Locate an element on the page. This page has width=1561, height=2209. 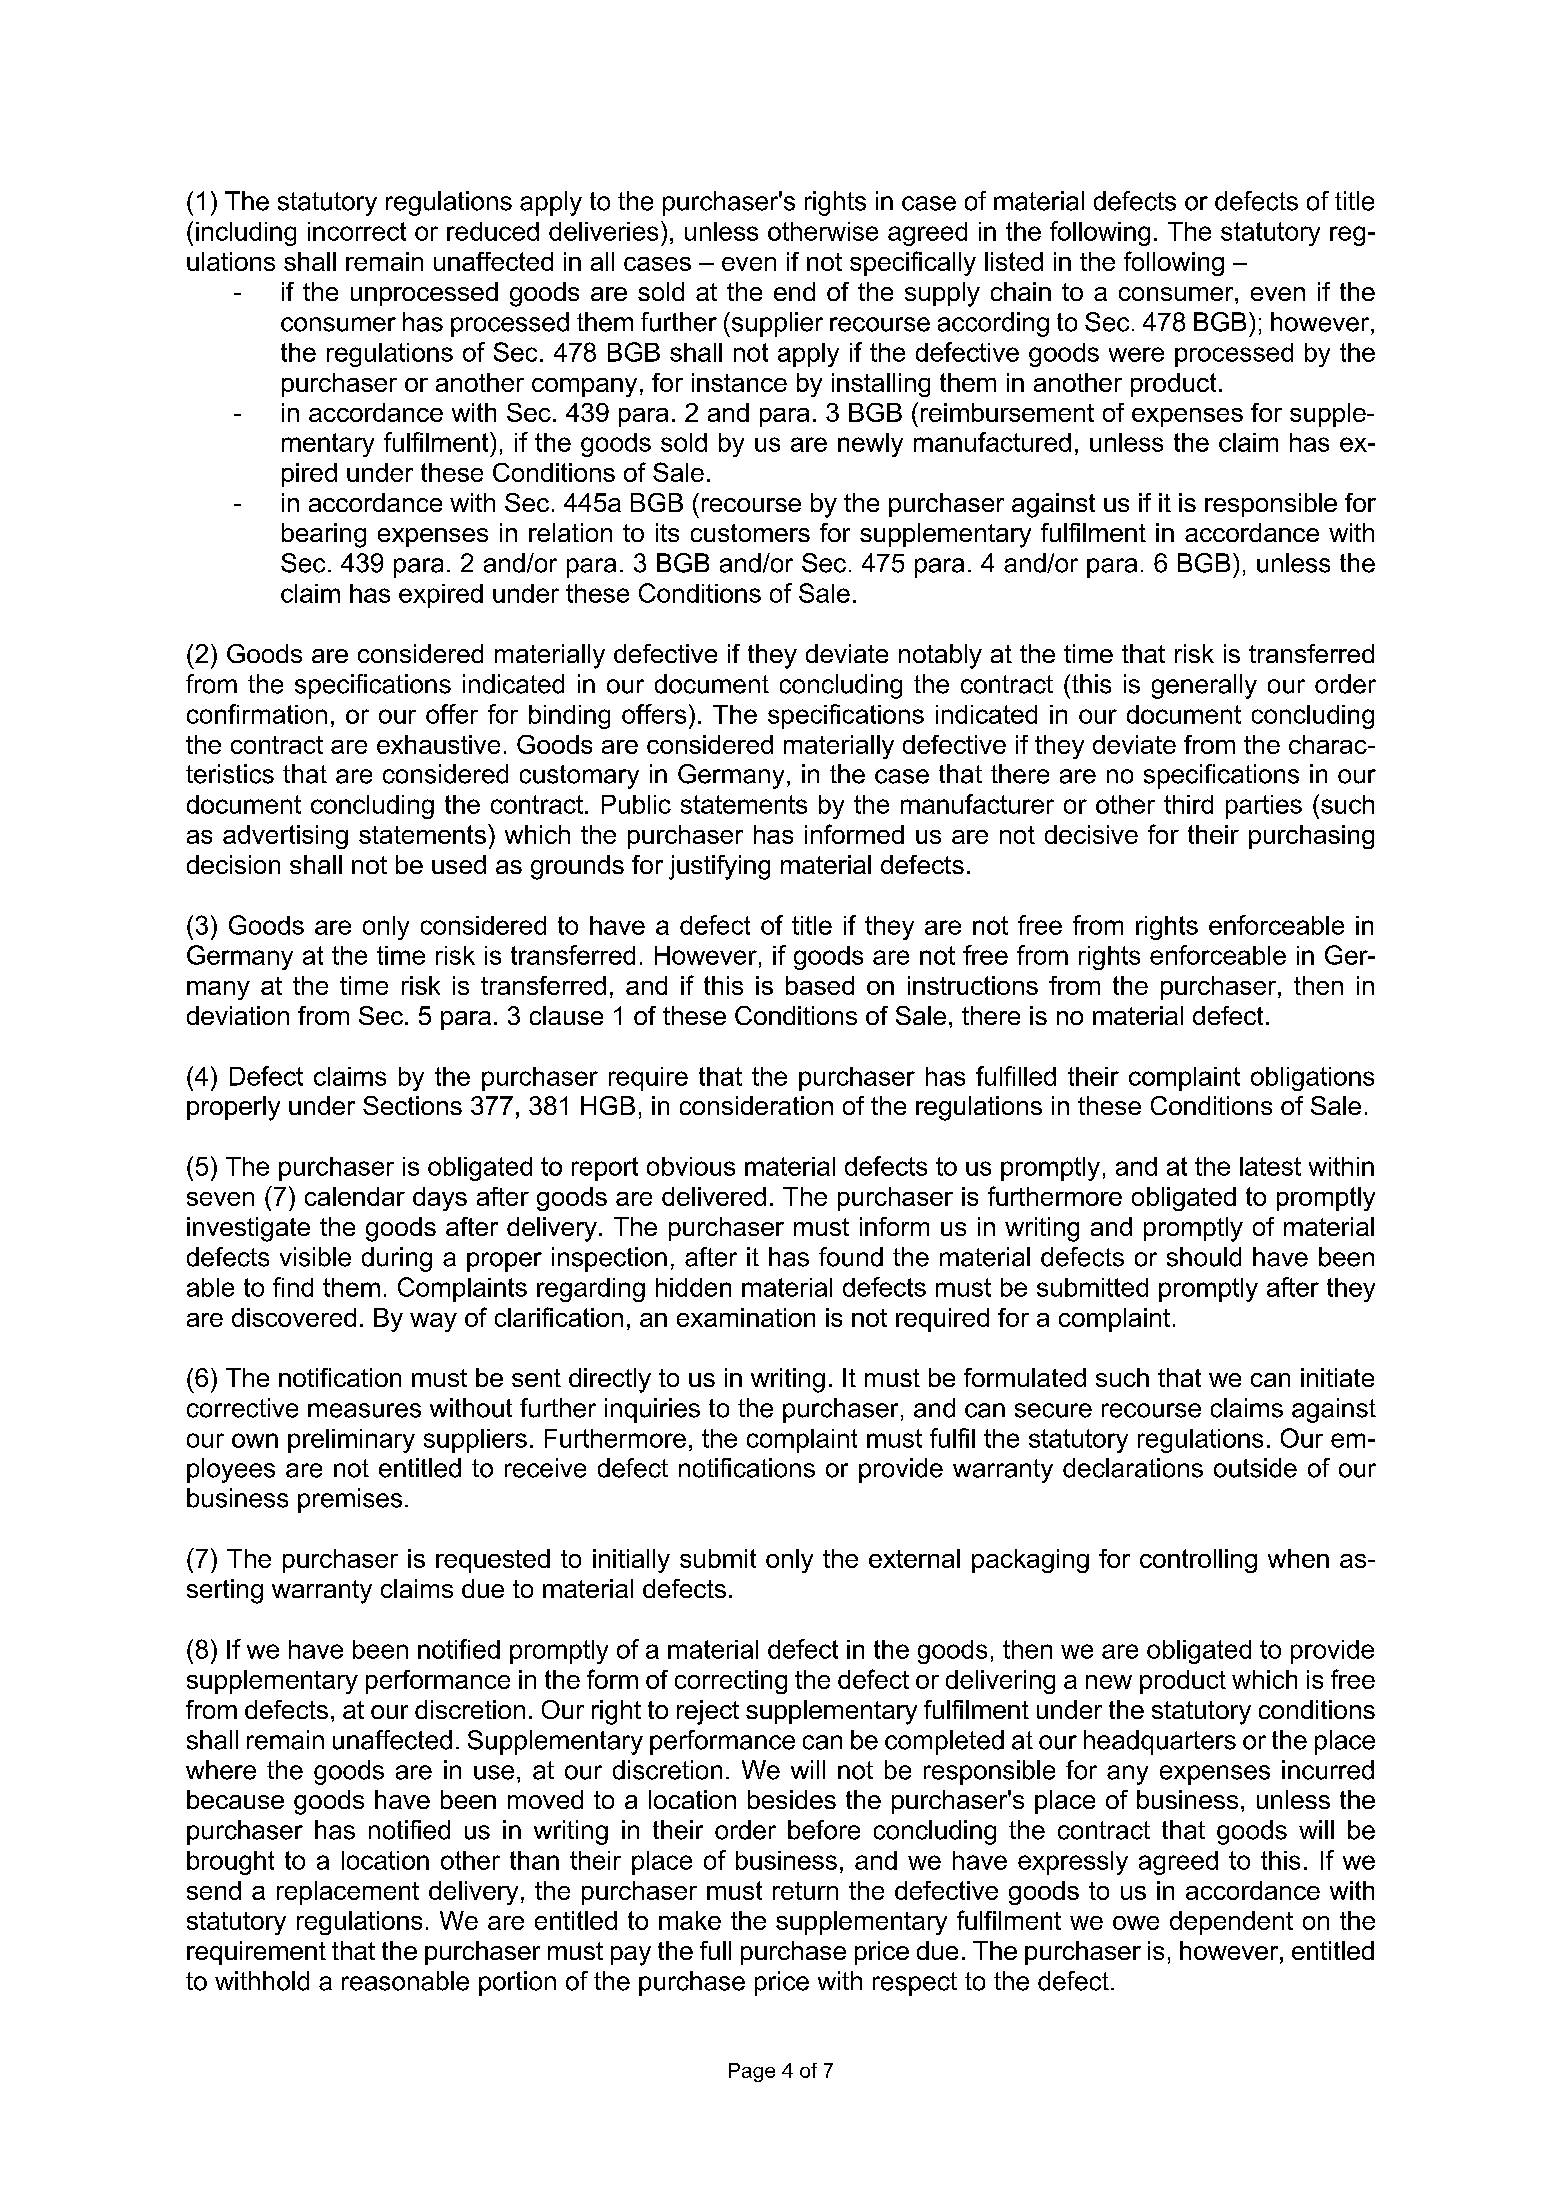
third is located at coordinates (1188, 804).
